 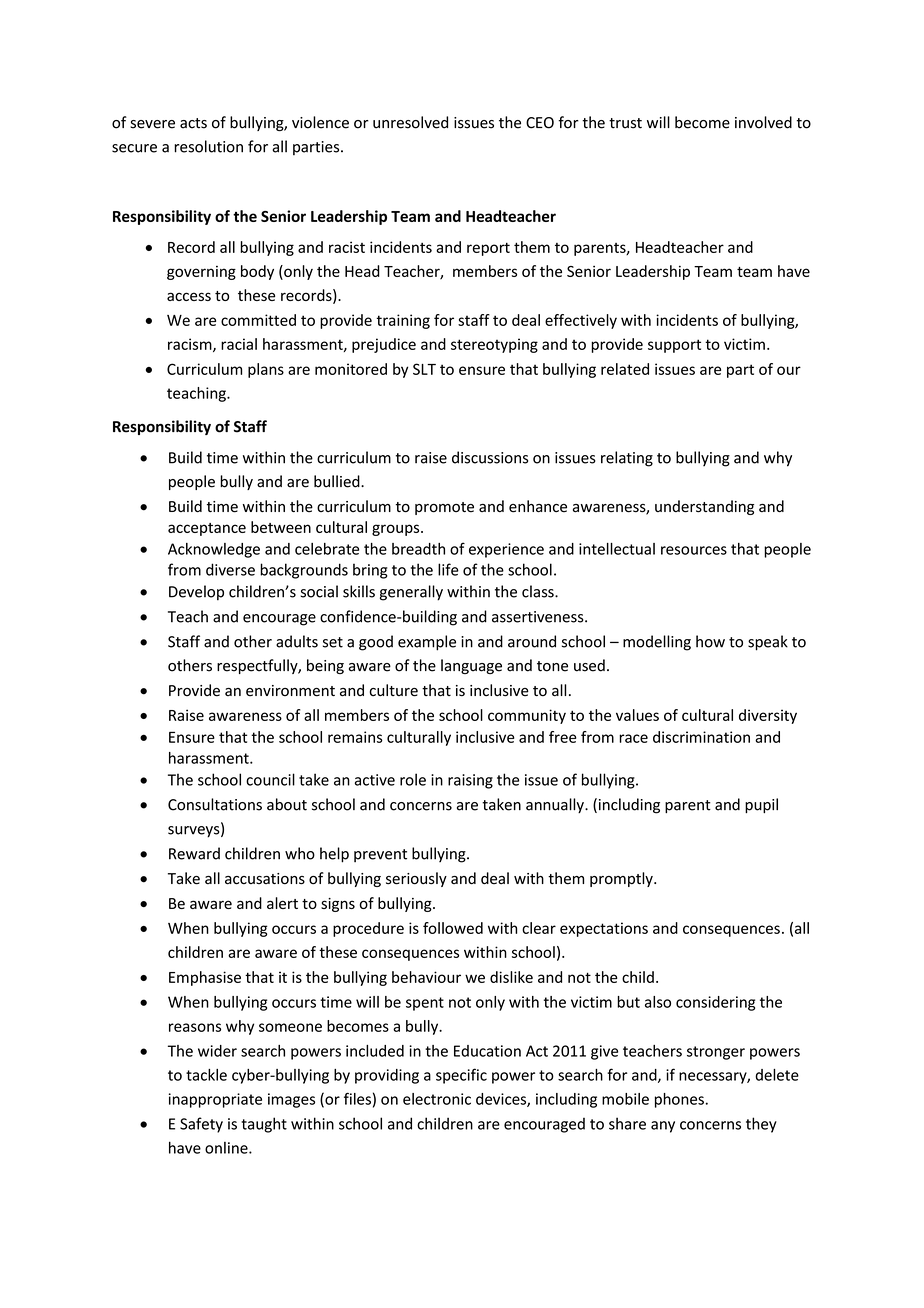 I want to click on resolution, so click(x=208, y=146).
